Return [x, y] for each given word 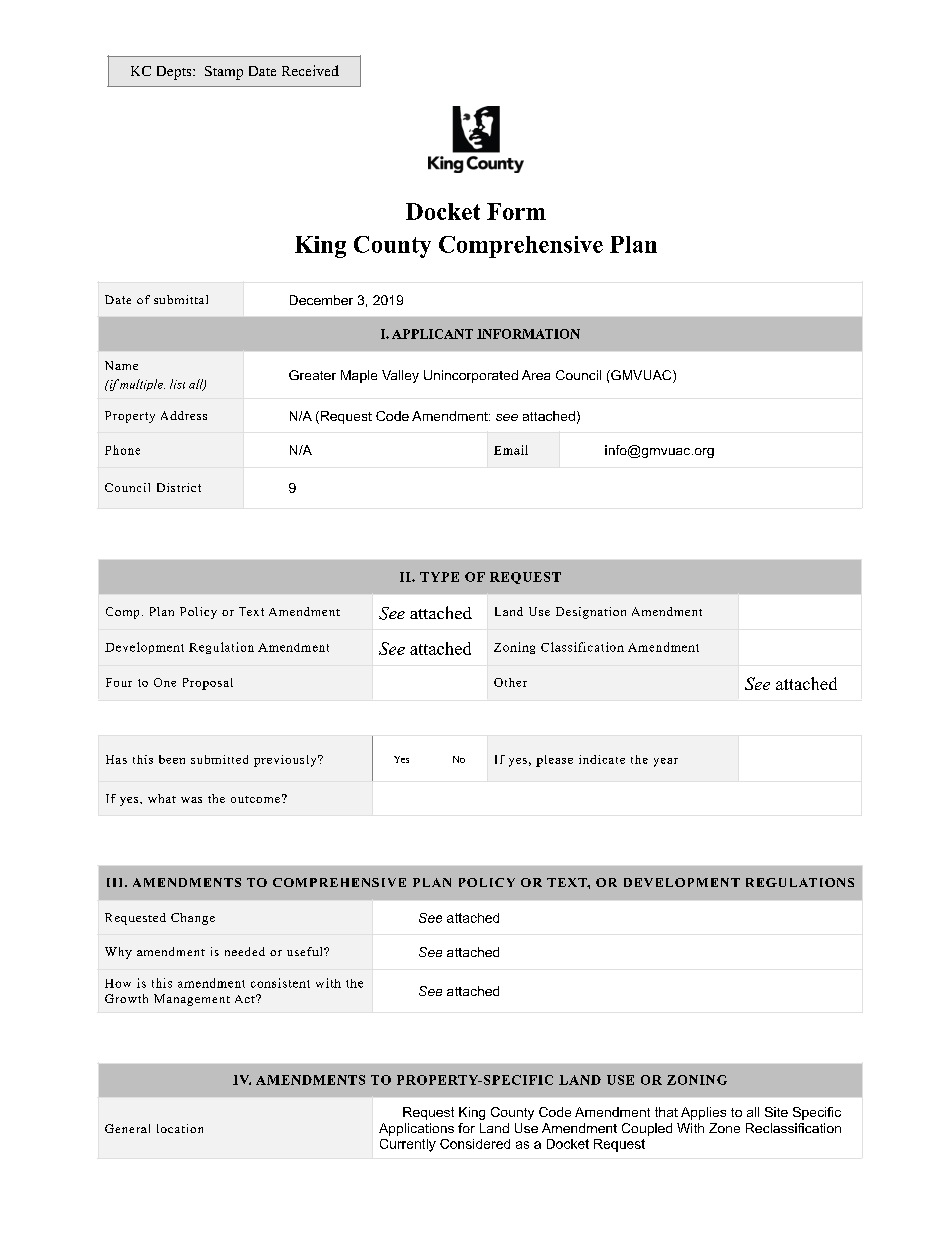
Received [310, 70]
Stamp [224, 73]
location [180, 1128]
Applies [703, 1113]
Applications [416, 1129]
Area [536, 375]
